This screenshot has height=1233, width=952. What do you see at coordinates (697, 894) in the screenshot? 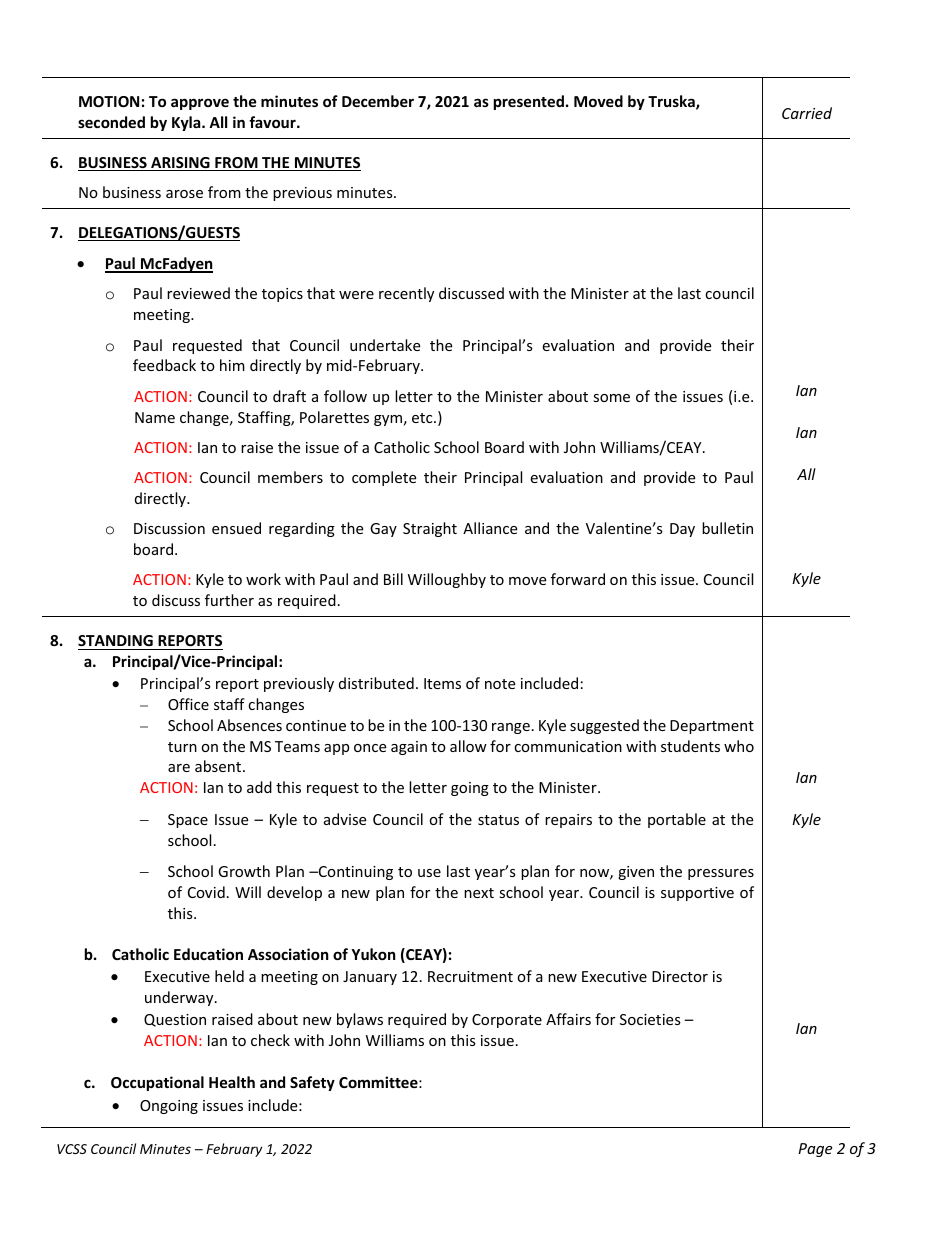
I see `supportive` at bounding box center [697, 894].
